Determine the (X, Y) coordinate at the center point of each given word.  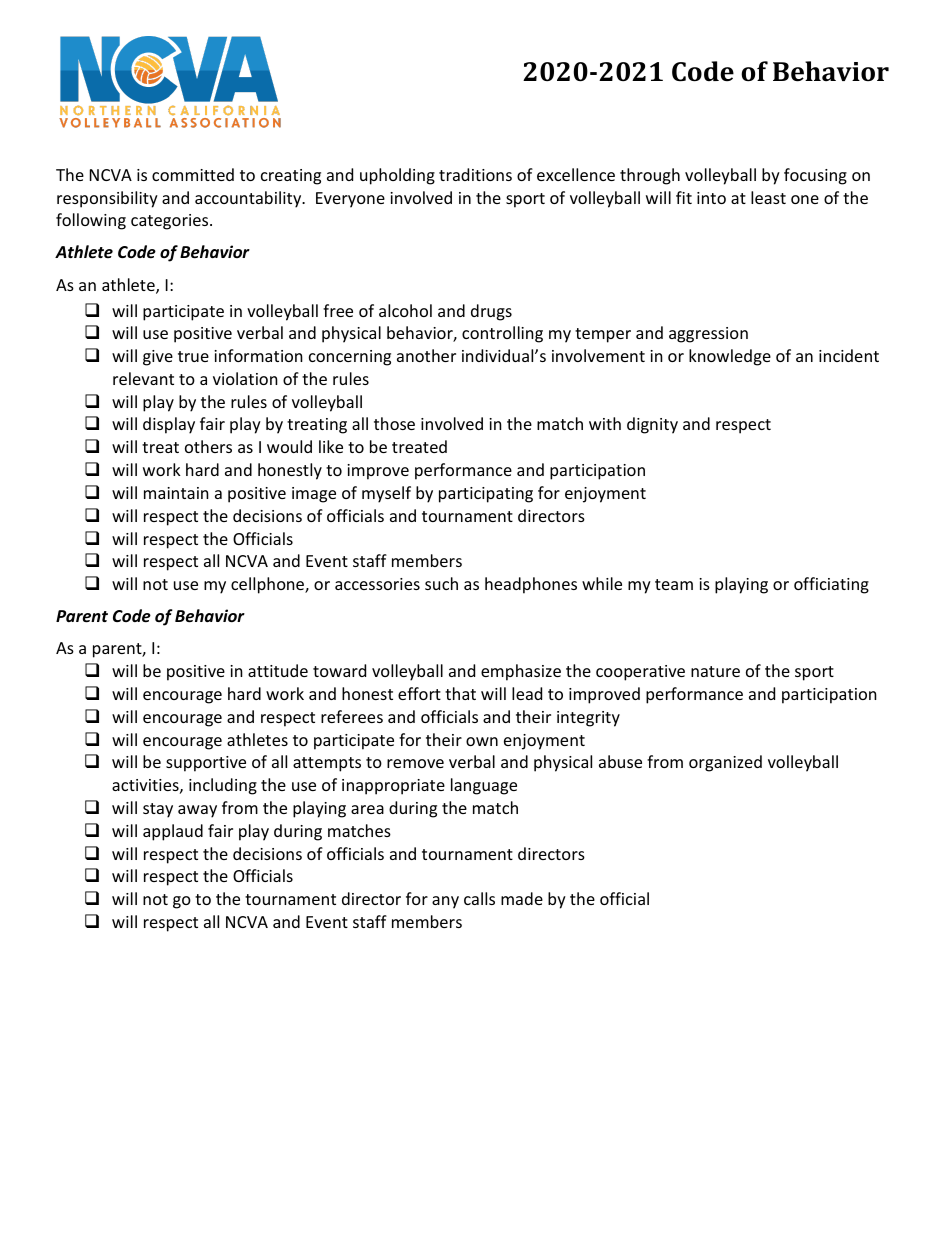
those (394, 423)
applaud (173, 832)
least (768, 197)
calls (479, 898)
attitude (278, 670)
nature (715, 671)
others (208, 446)
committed (193, 174)
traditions (475, 174)
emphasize (521, 672)
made (522, 898)
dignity (652, 425)
